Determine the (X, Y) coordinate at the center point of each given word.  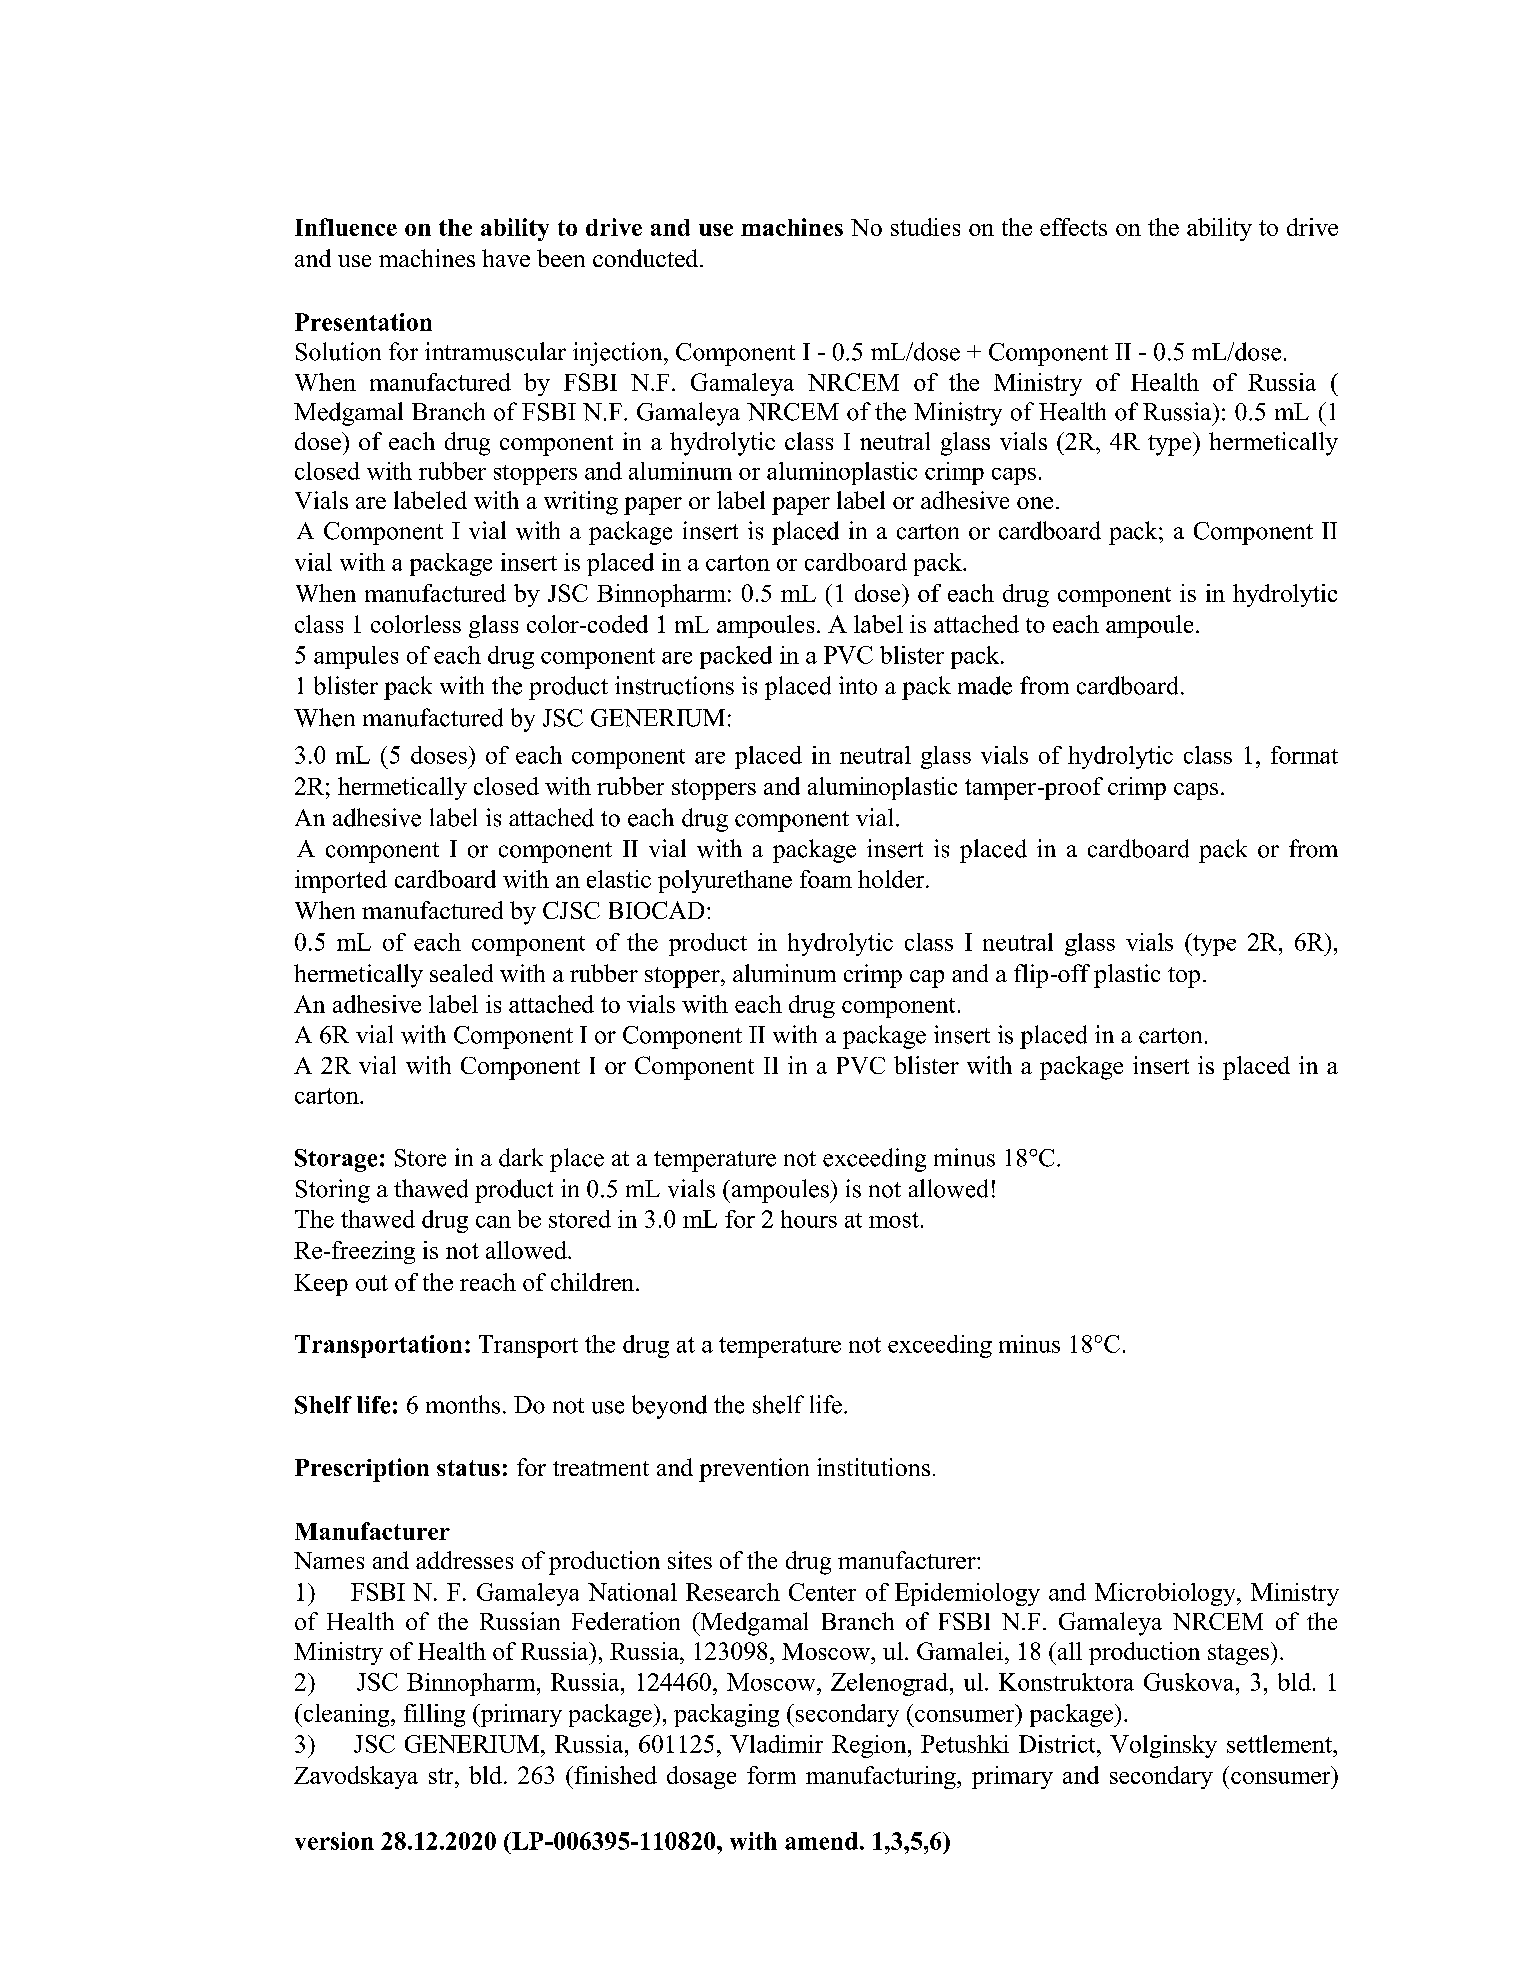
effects (1073, 227)
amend (821, 1841)
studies (925, 227)
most (894, 1220)
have (506, 258)
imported (341, 881)
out (372, 1283)
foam (826, 879)
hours (809, 1219)
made (985, 685)
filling (434, 1715)
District (1058, 1744)
